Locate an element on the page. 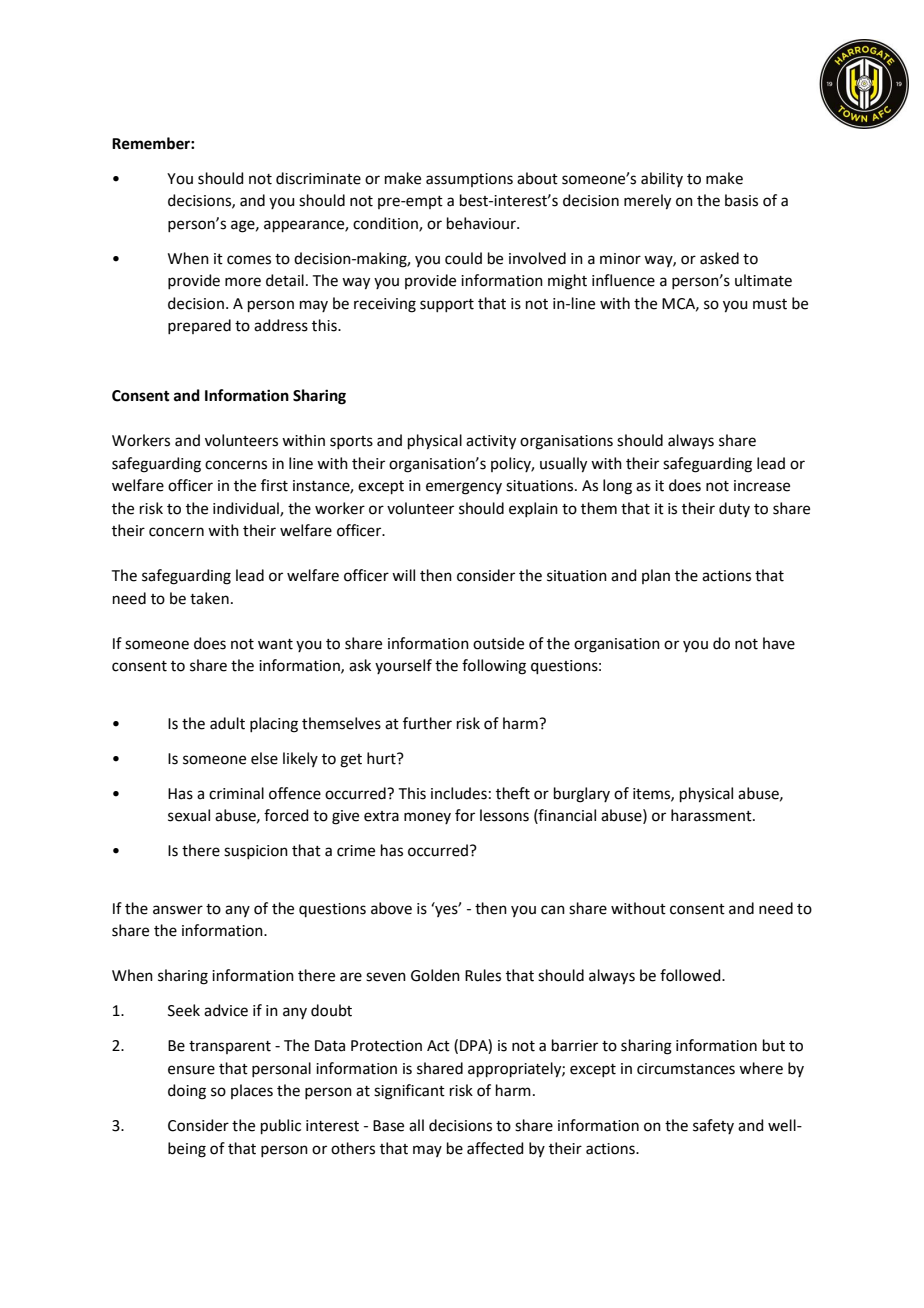  duty is located at coordinates (734, 509).
